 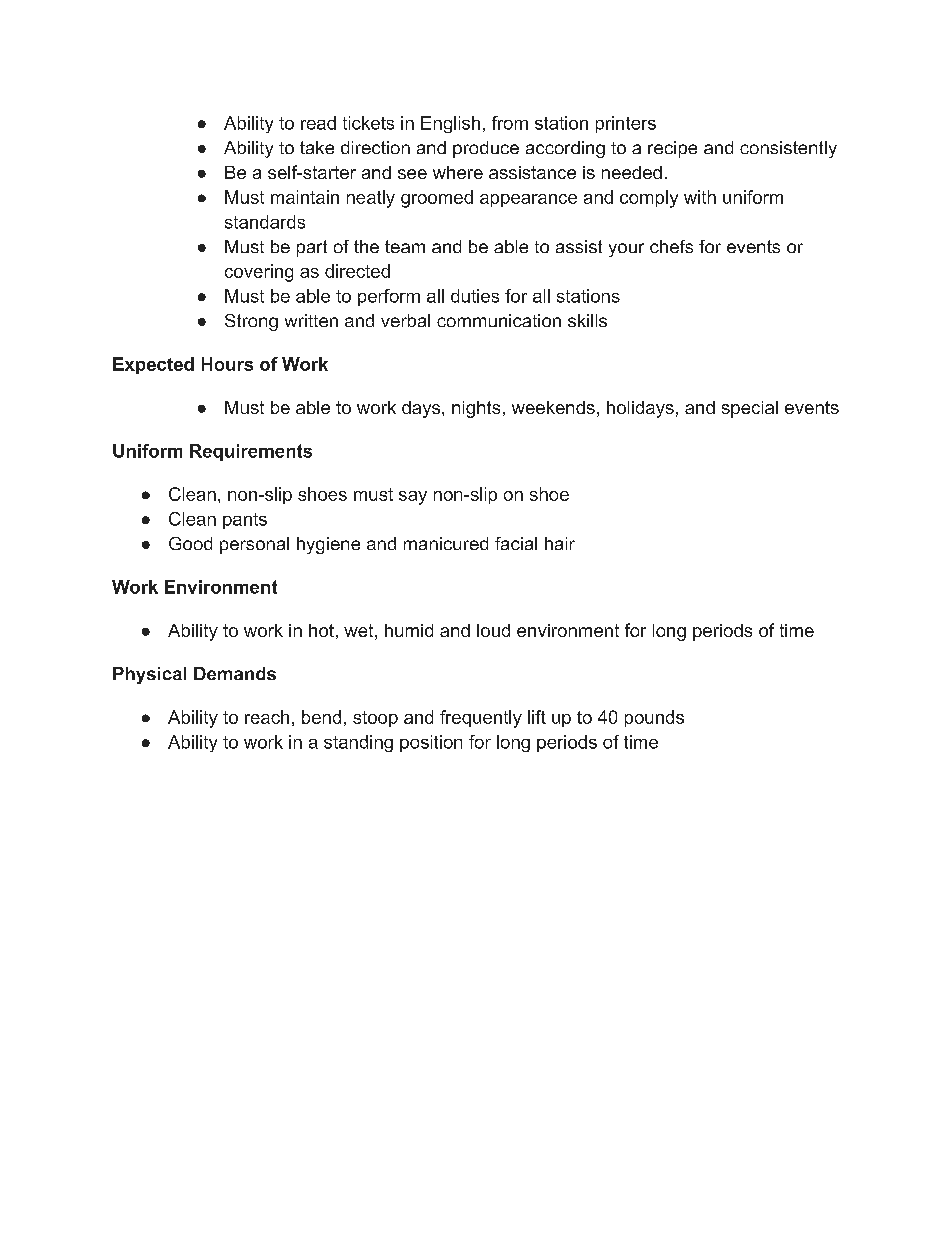 What do you see at coordinates (654, 718) in the image?
I see `pounds` at bounding box center [654, 718].
